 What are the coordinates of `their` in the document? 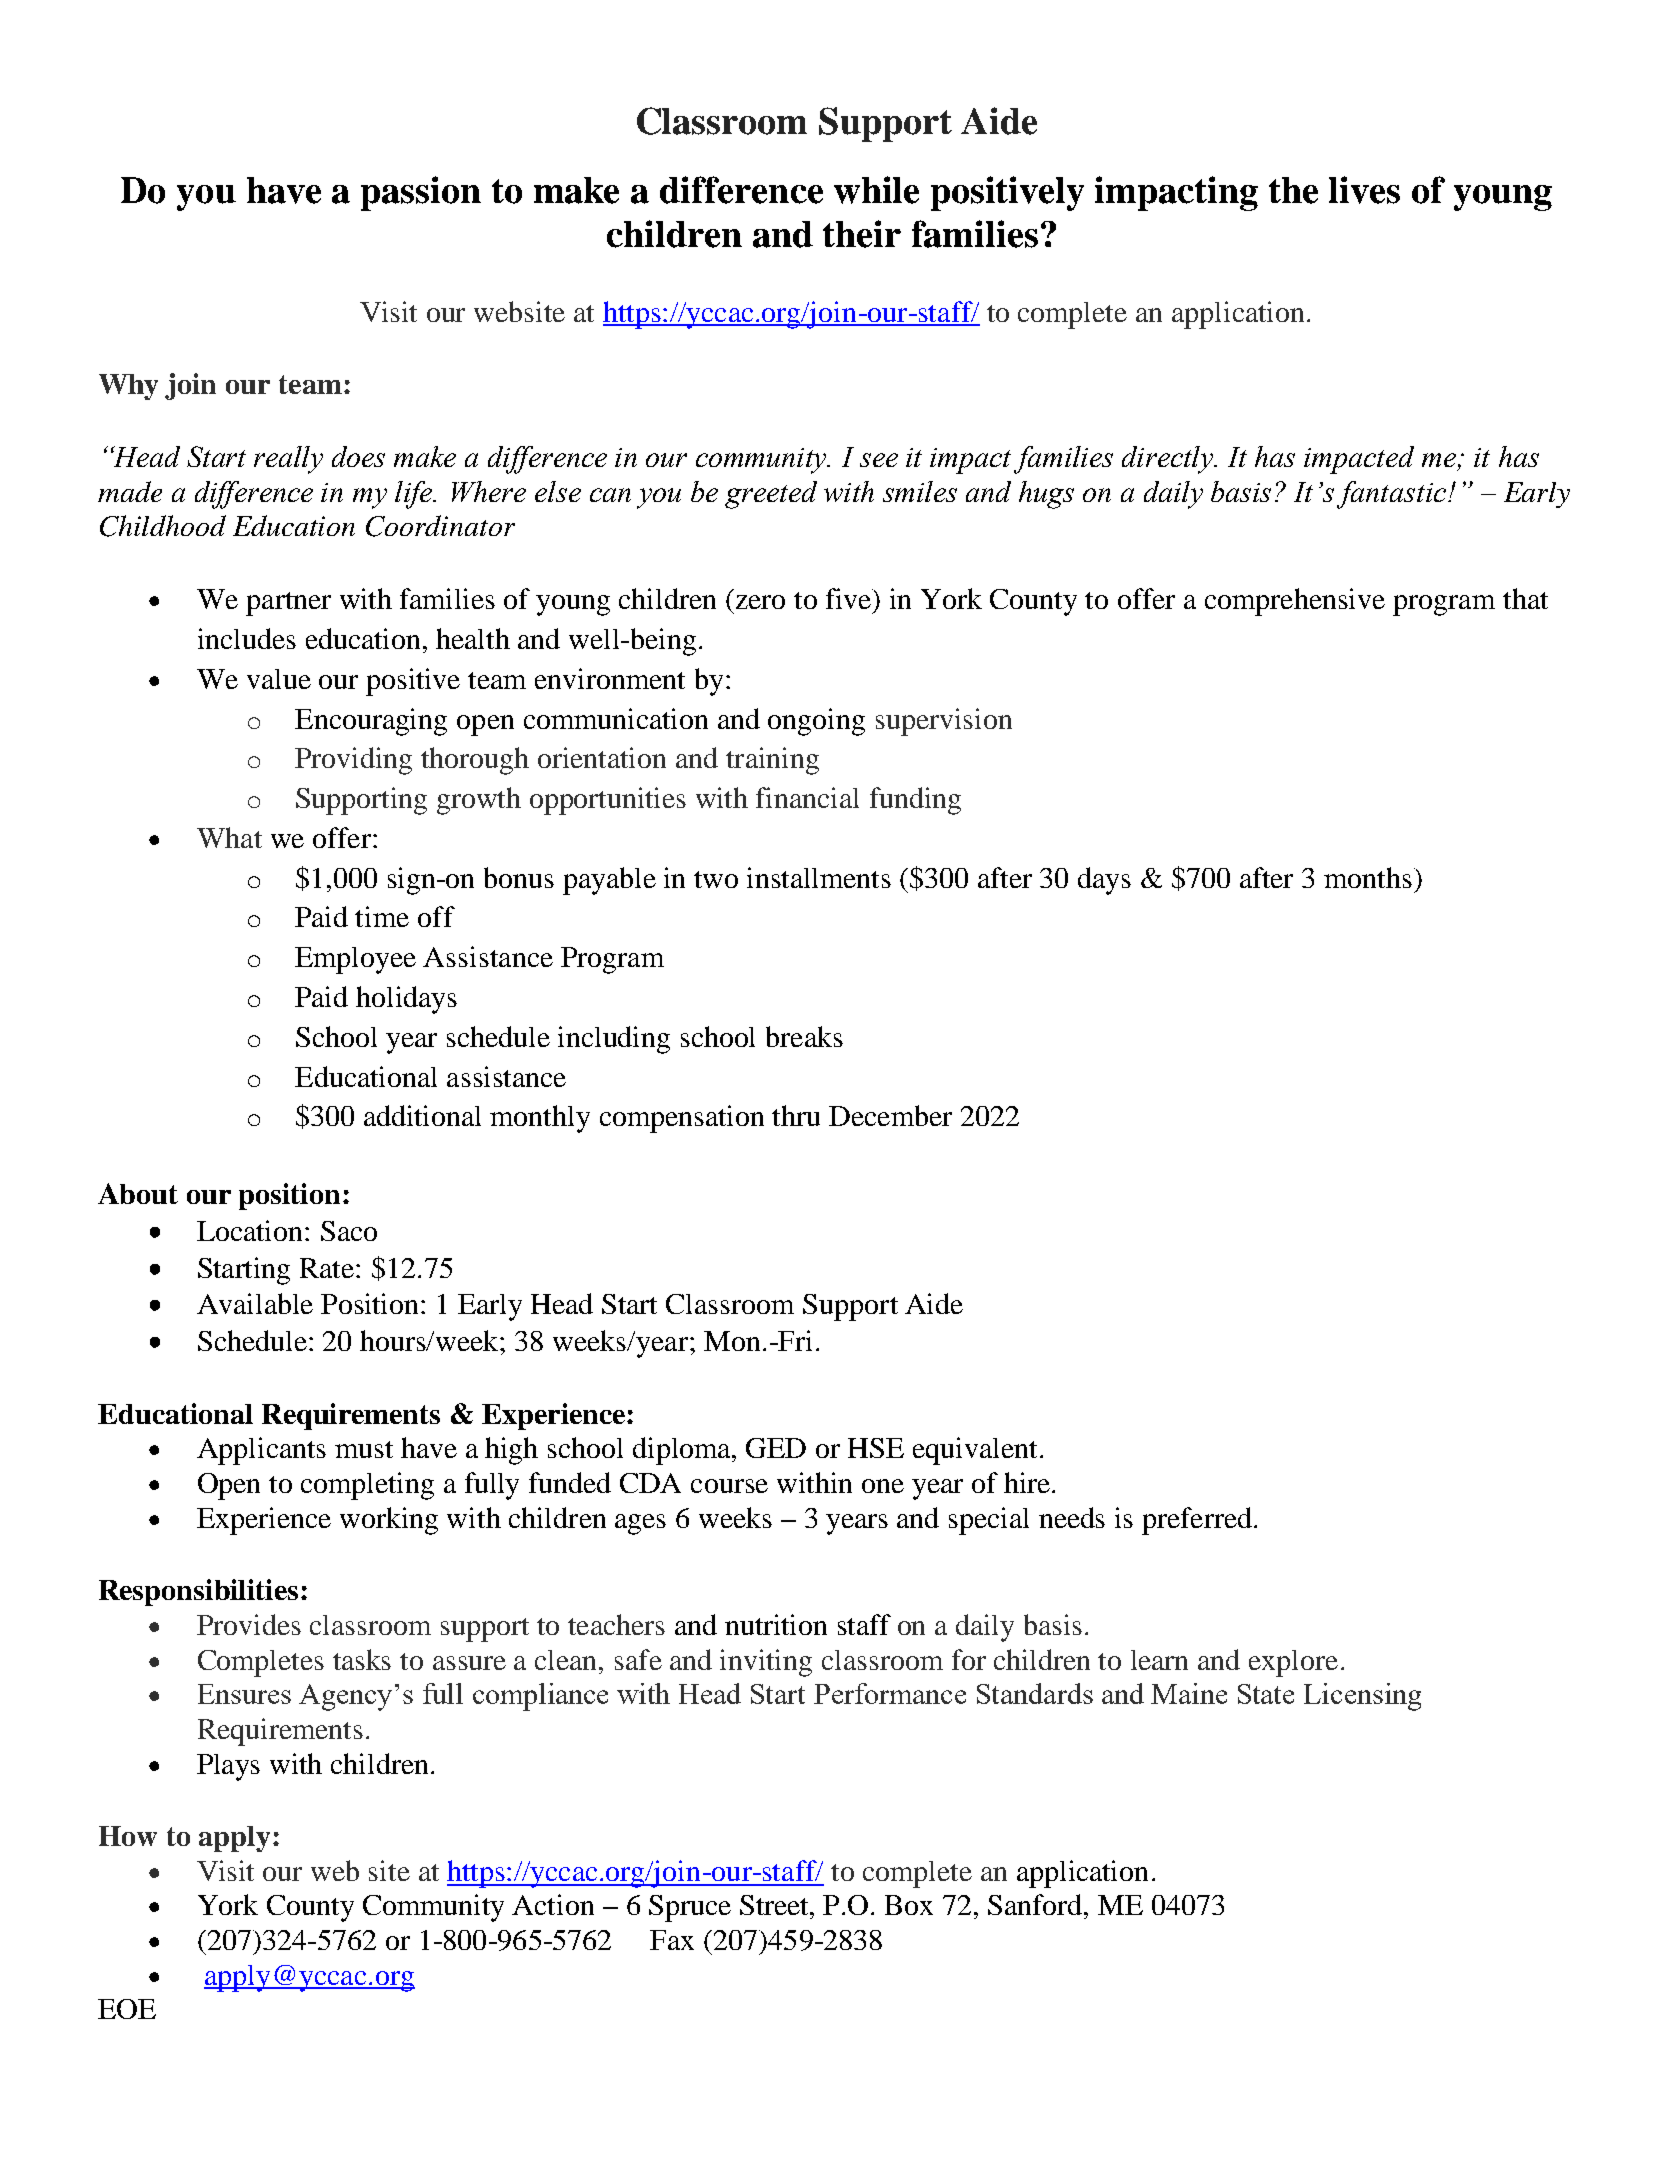 It's located at (862, 234).
